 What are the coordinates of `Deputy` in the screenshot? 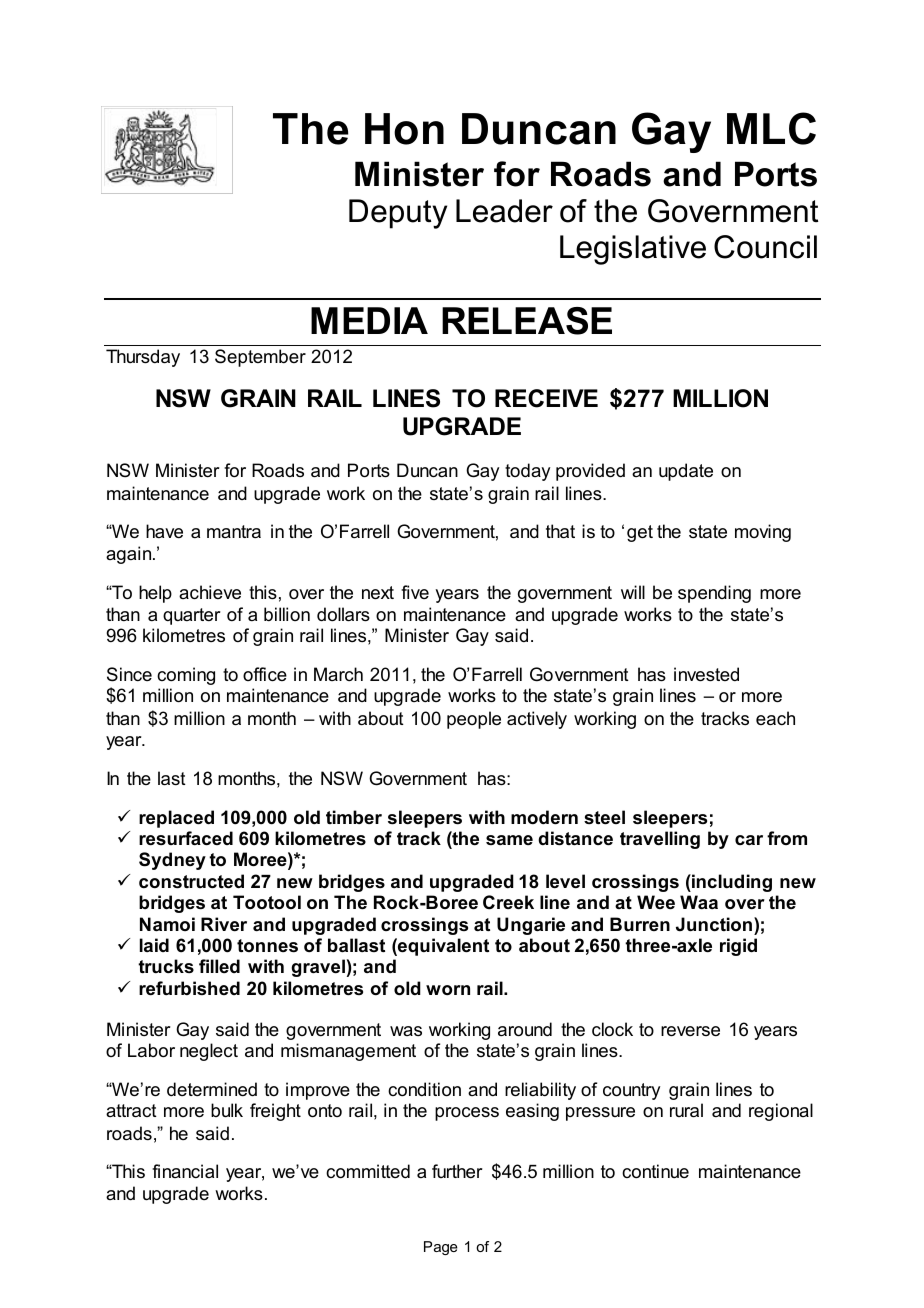 It's located at (398, 214).
